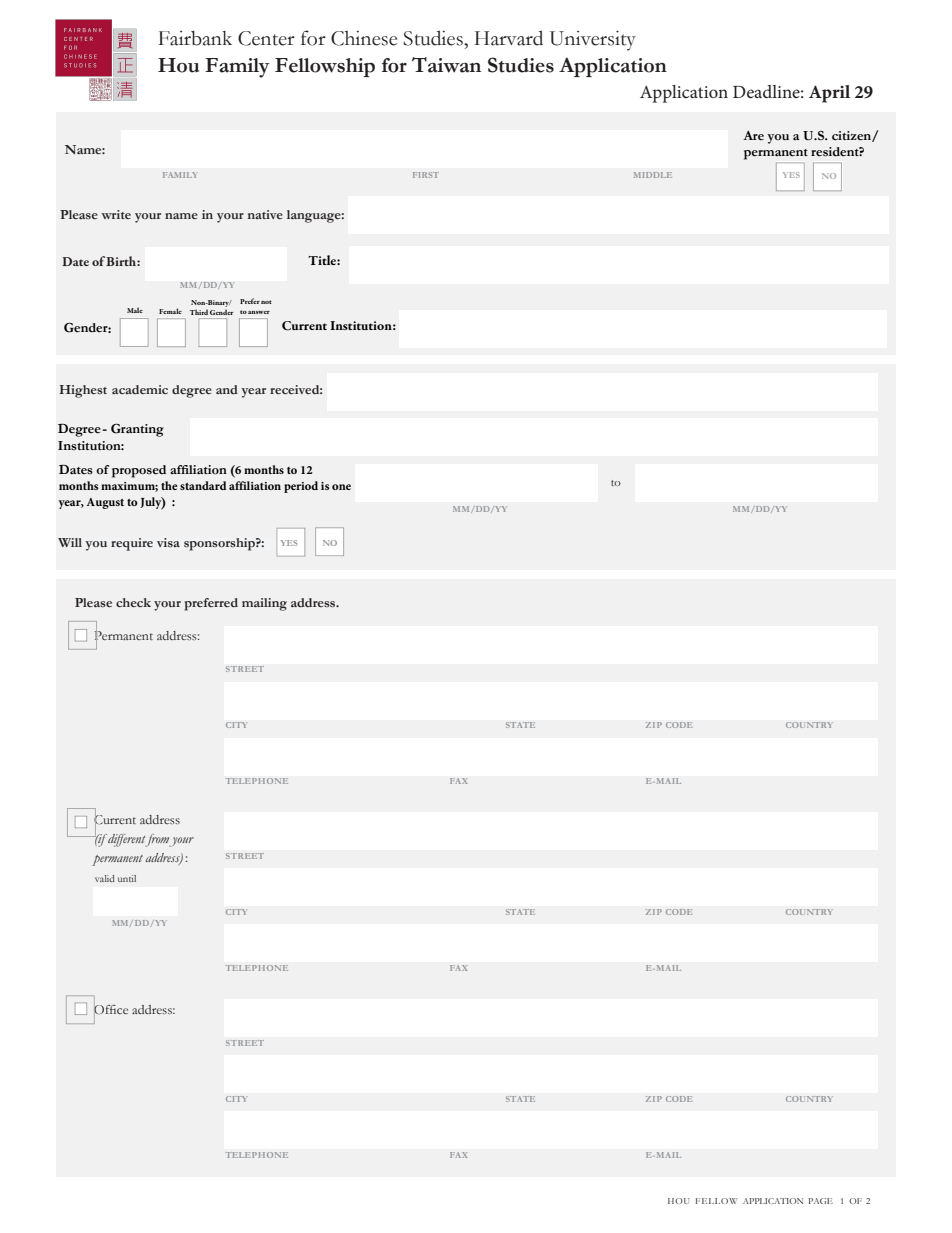  I want to click on valid, so click(105, 878).
